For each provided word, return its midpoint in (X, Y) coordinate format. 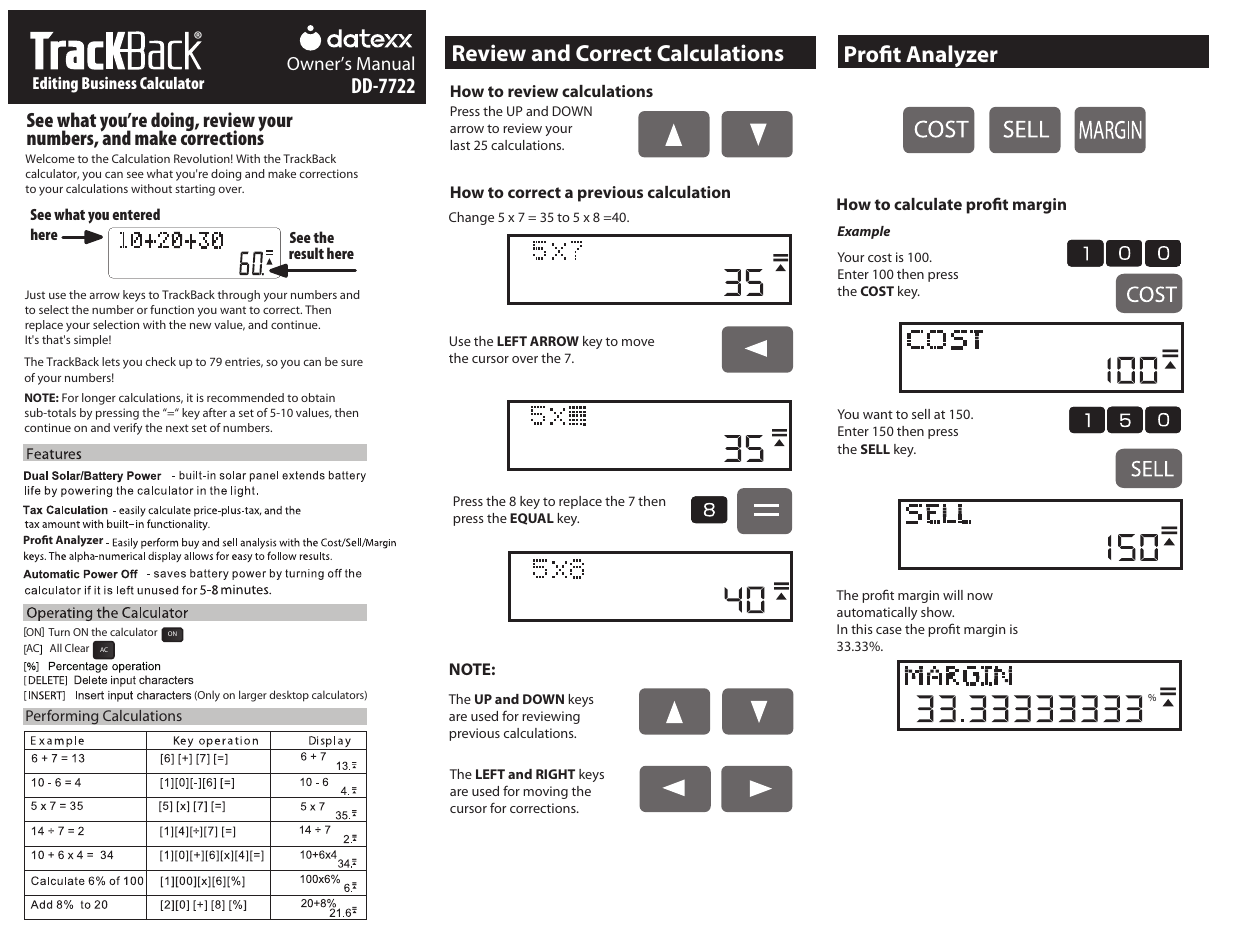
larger (253, 696)
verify (127, 429)
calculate (928, 204)
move (638, 342)
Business (109, 83)
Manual (385, 63)
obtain (318, 397)
